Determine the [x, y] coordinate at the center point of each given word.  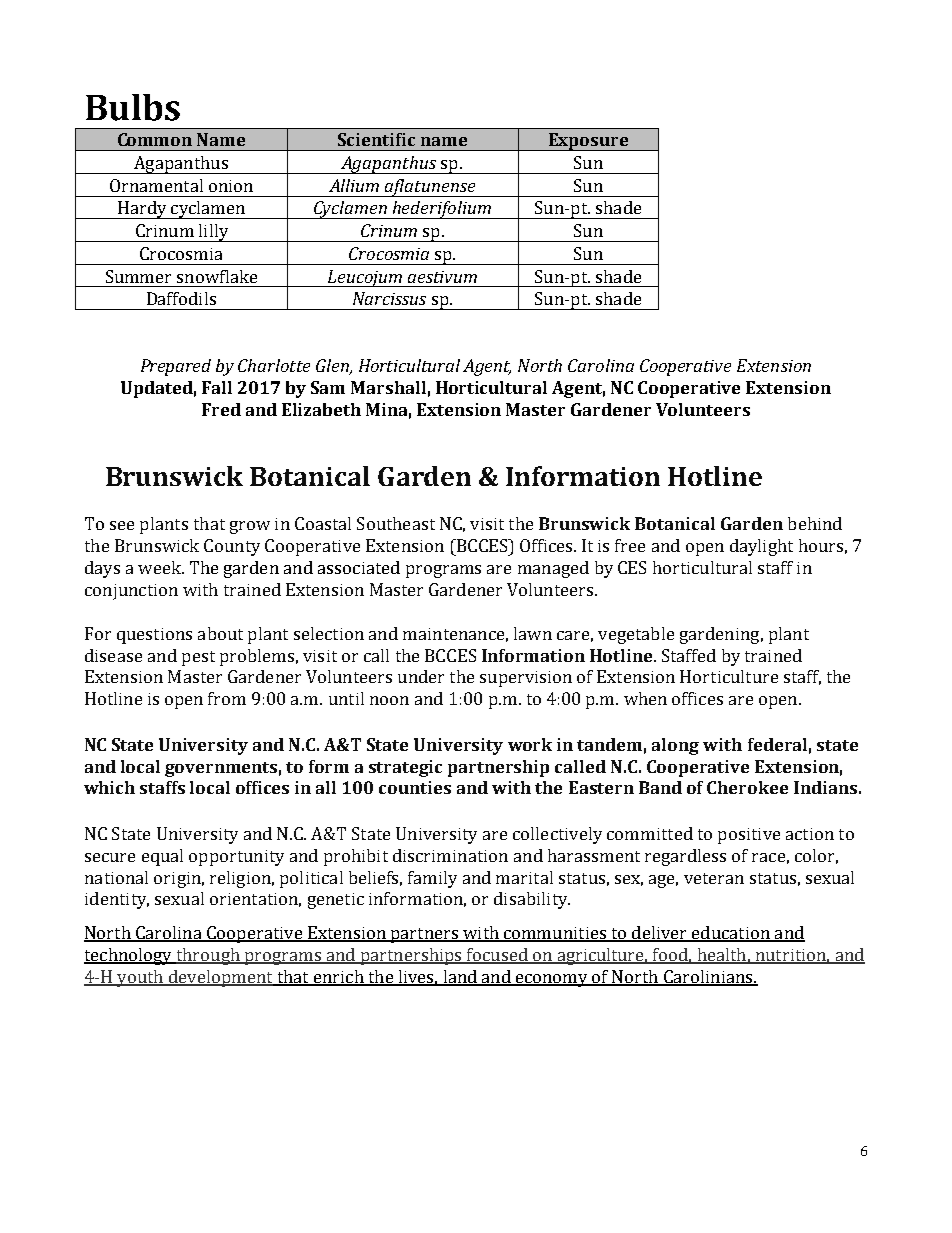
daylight [761, 547]
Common [155, 139]
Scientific [376, 139]
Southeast [396, 523]
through [208, 956]
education [731, 934]
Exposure [588, 142]
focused [497, 956]
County [232, 547]
